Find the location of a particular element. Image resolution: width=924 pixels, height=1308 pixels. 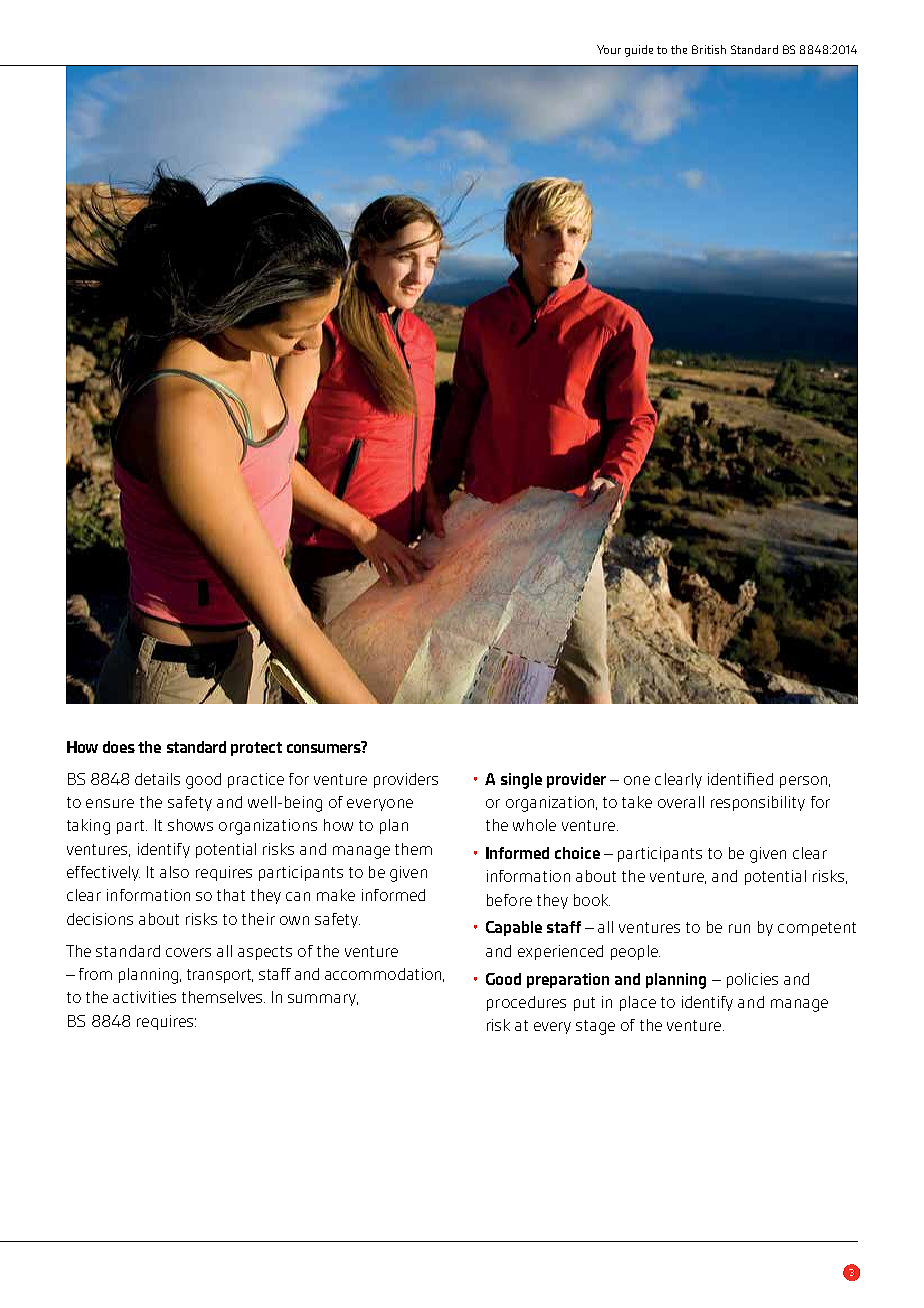

guide is located at coordinates (639, 51).
